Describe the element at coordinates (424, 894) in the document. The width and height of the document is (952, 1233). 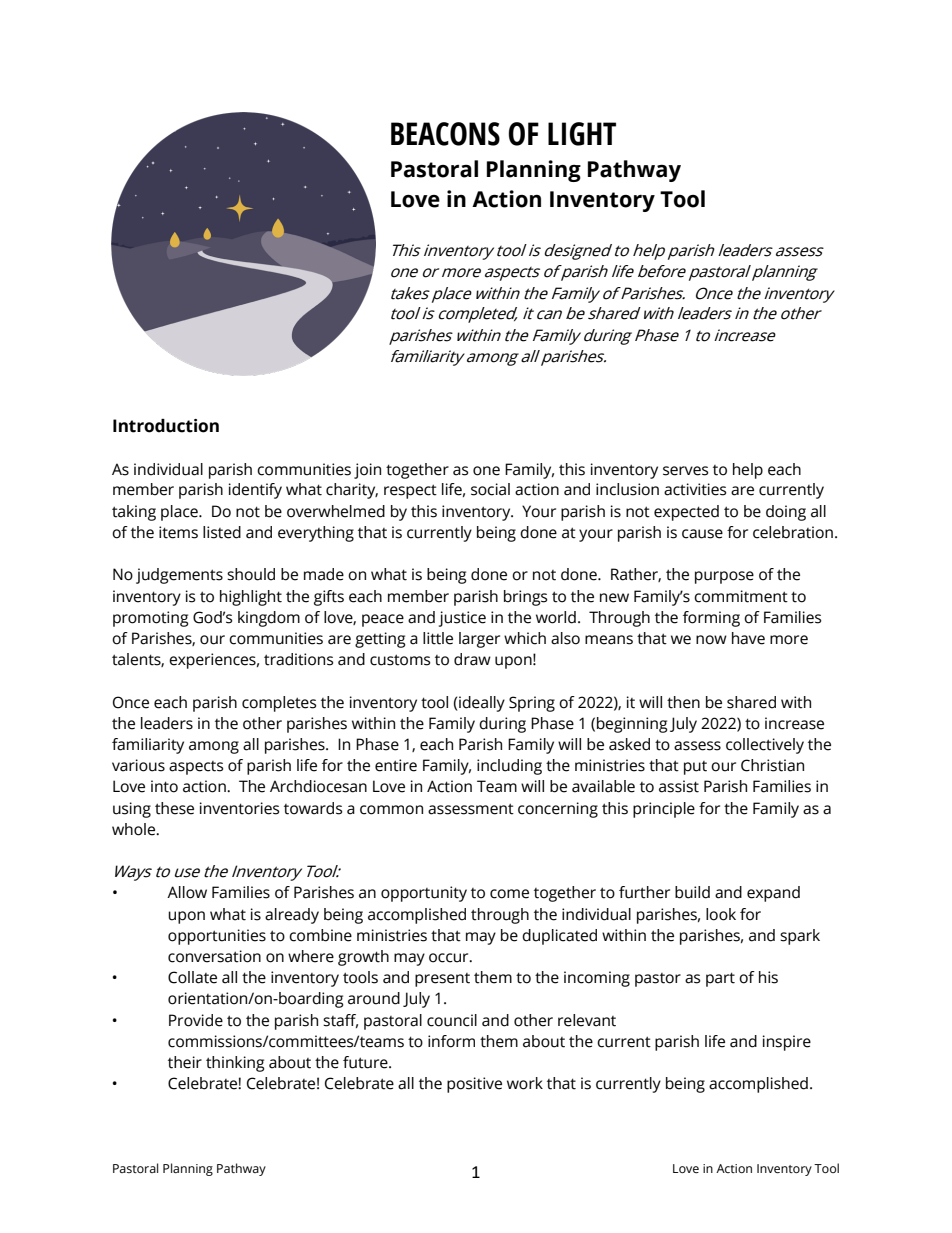
I see `opportunity` at that location.
